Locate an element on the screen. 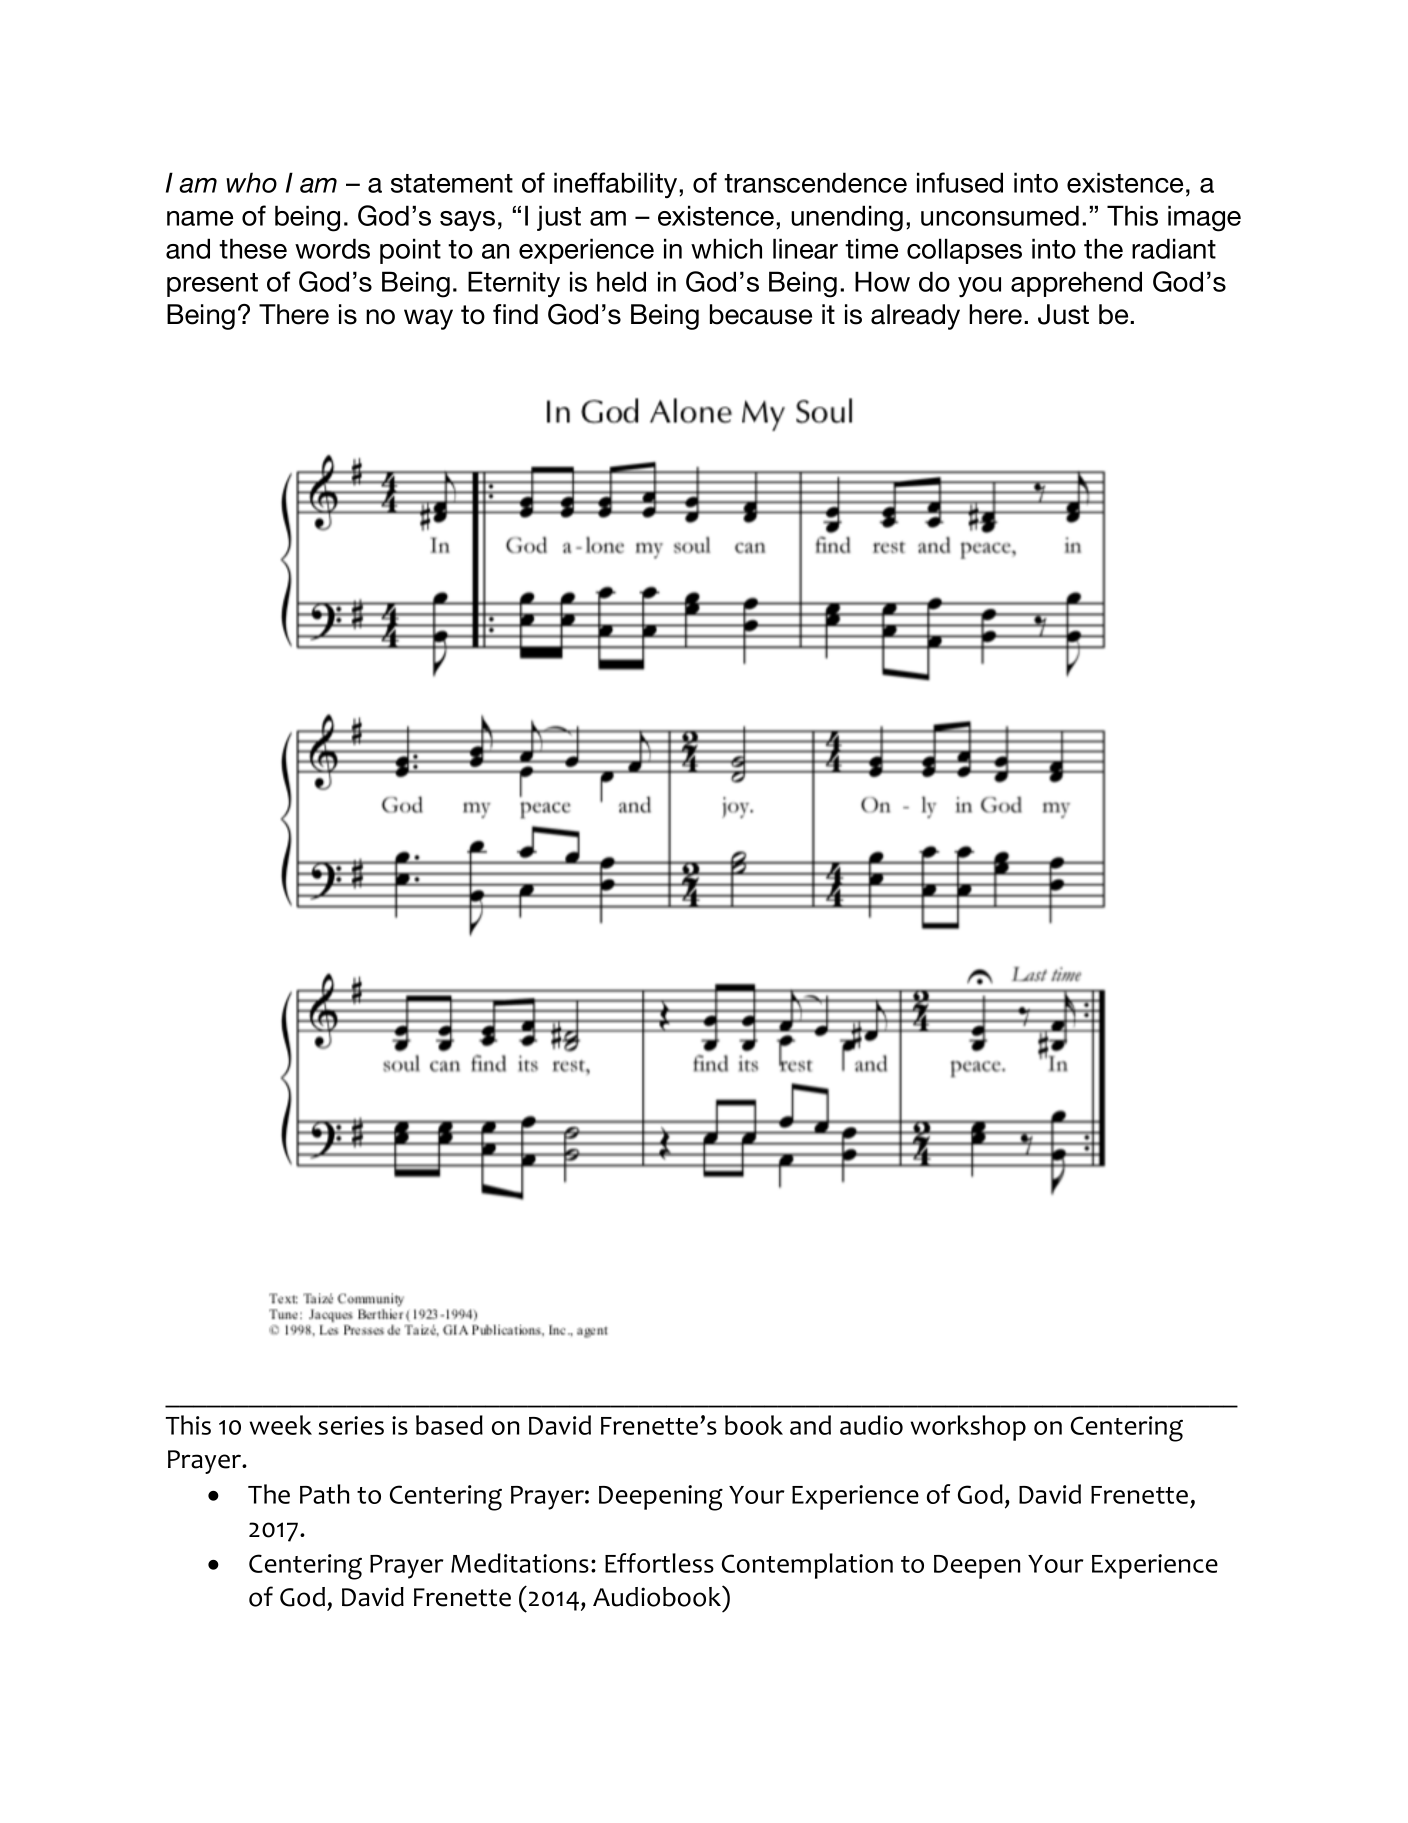 This screenshot has height=1823, width=1408. words is located at coordinates (332, 248).
